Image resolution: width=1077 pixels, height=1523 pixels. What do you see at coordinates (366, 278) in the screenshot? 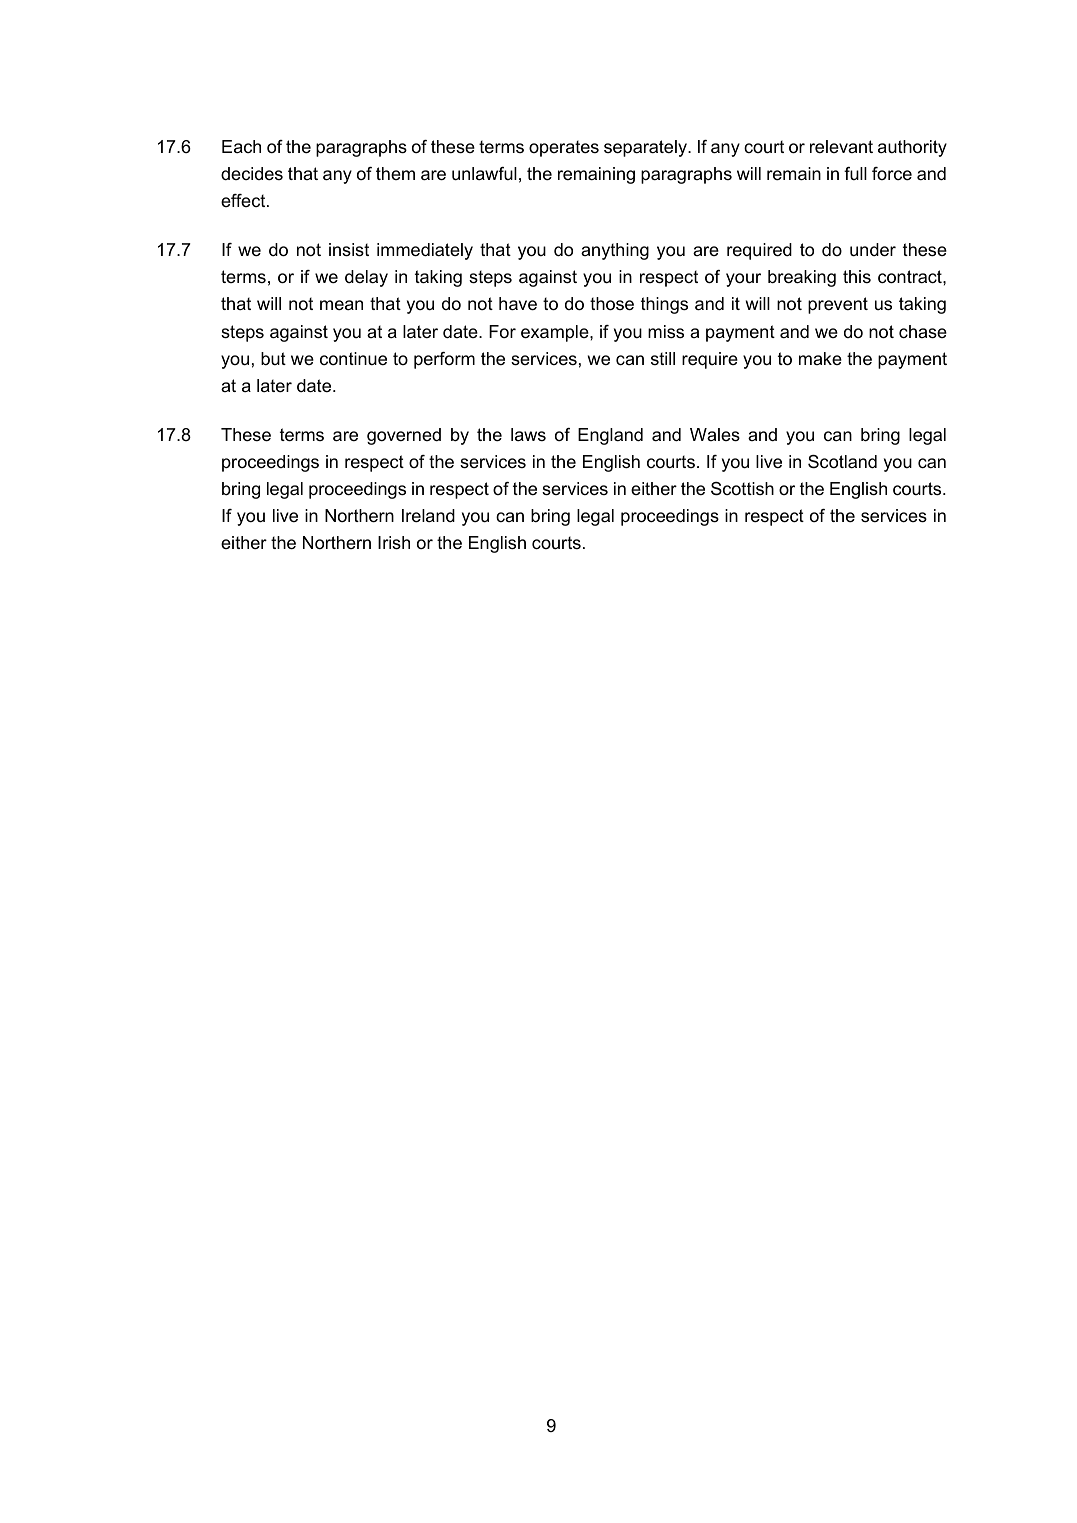
I see `delay` at bounding box center [366, 278].
